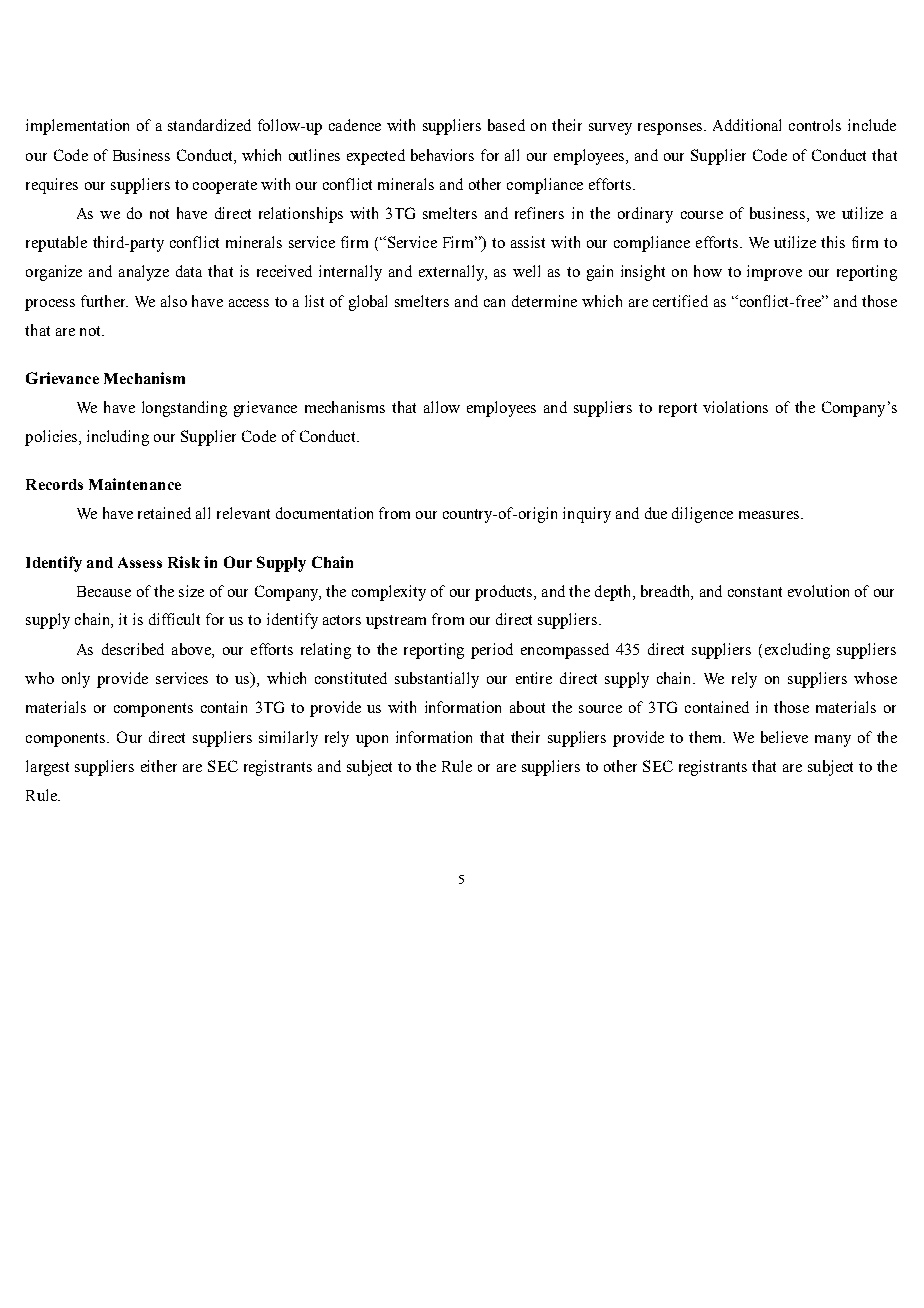 The height and width of the image is (1308, 924). Describe the element at coordinates (159, 766) in the image. I see `either` at that location.
